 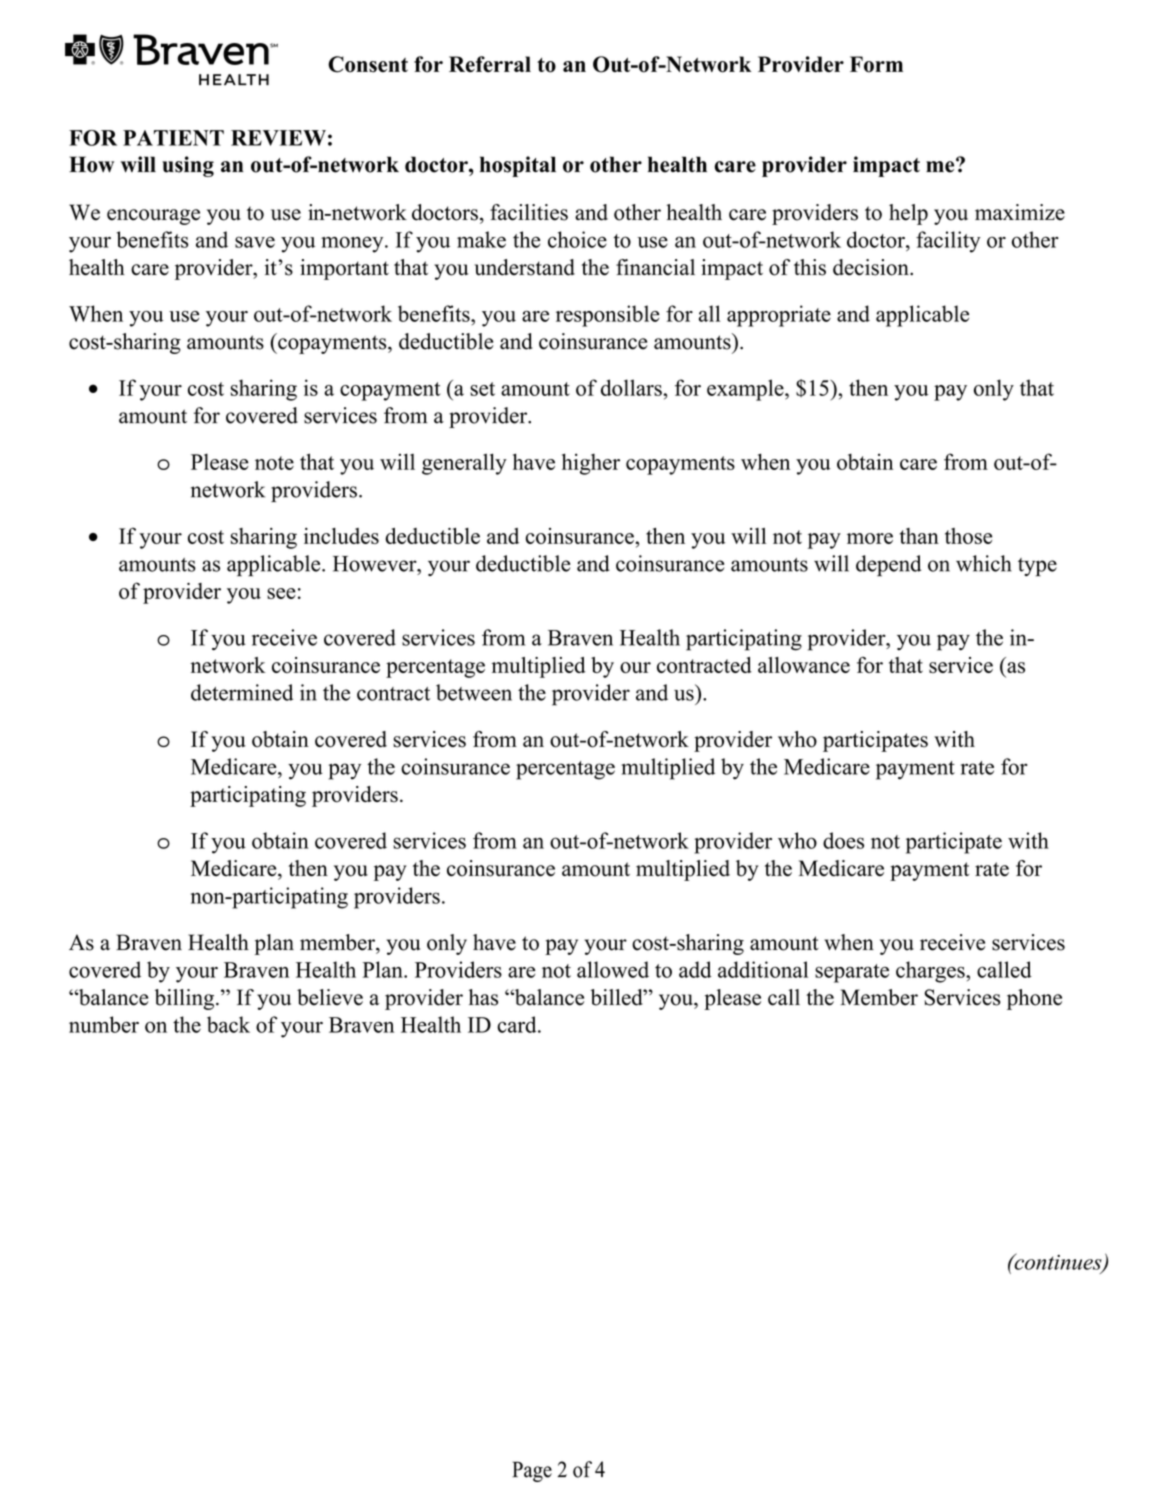 I want to click on hospital, so click(x=518, y=166).
